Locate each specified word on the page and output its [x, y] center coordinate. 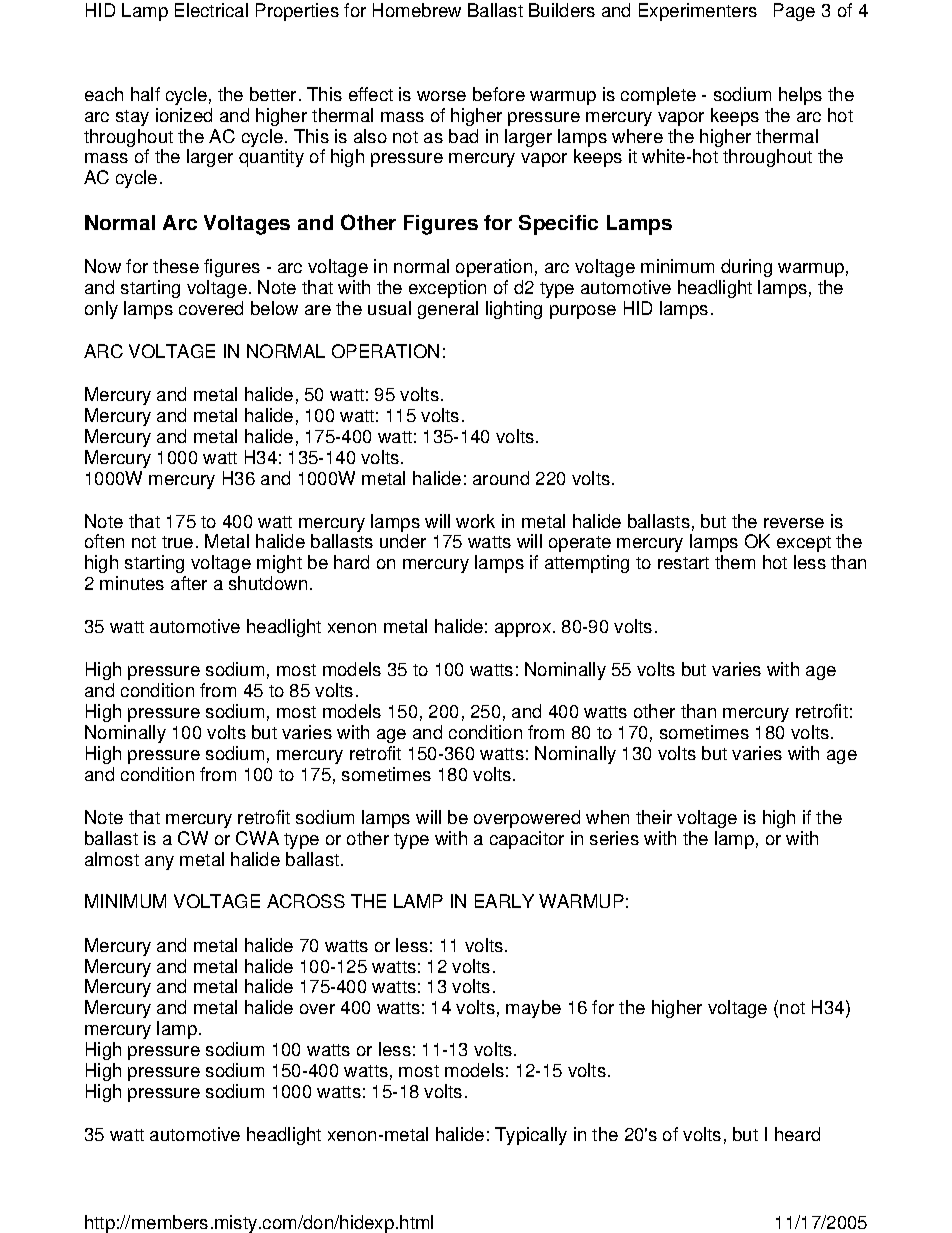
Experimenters [698, 12]
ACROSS [306, 901]
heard [797, 1134]
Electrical [211, 10]
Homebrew [417, 10]
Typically [531, 1136]
